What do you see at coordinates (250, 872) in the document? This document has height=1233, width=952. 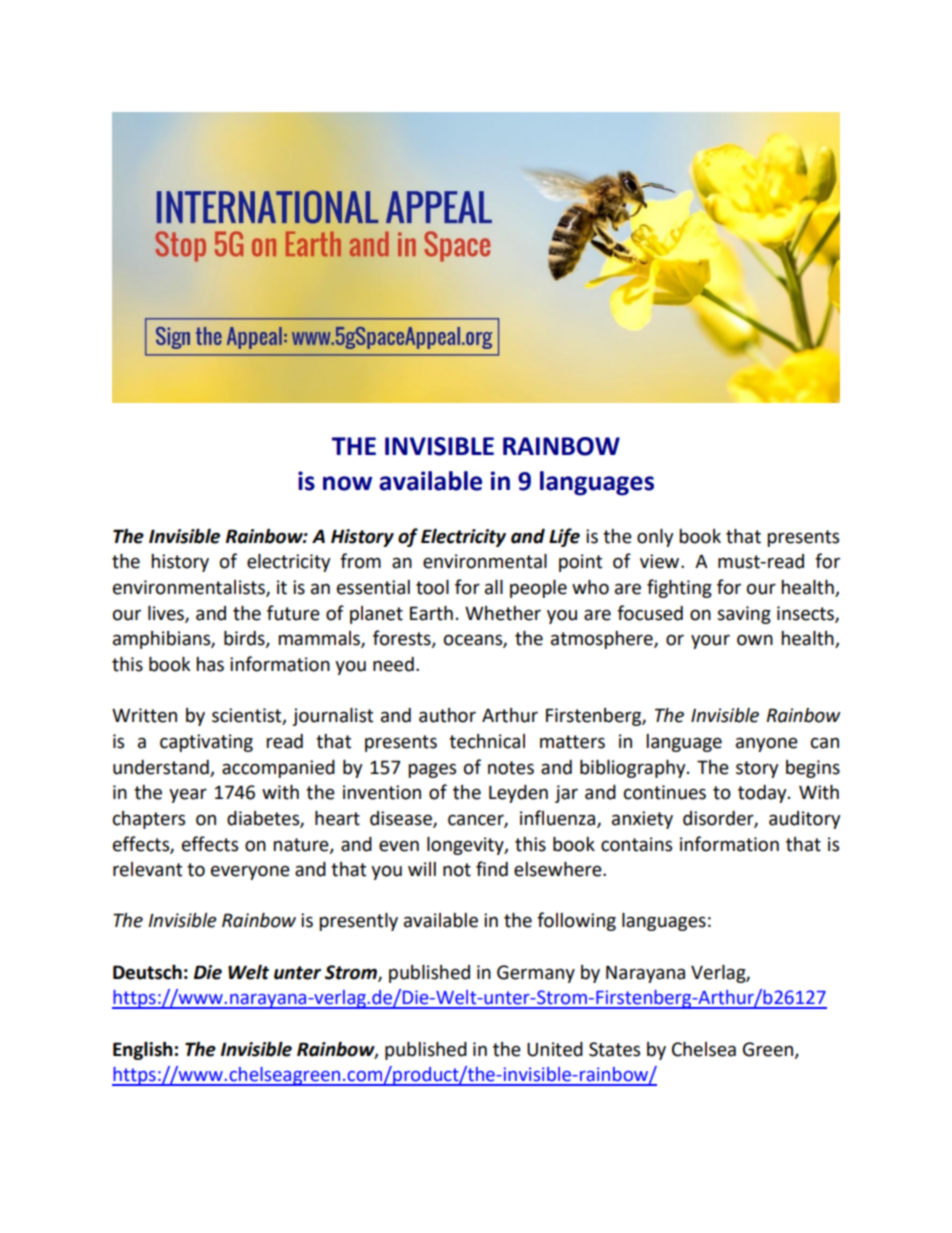 I see `everyone` at bounding box center [250, 872].
